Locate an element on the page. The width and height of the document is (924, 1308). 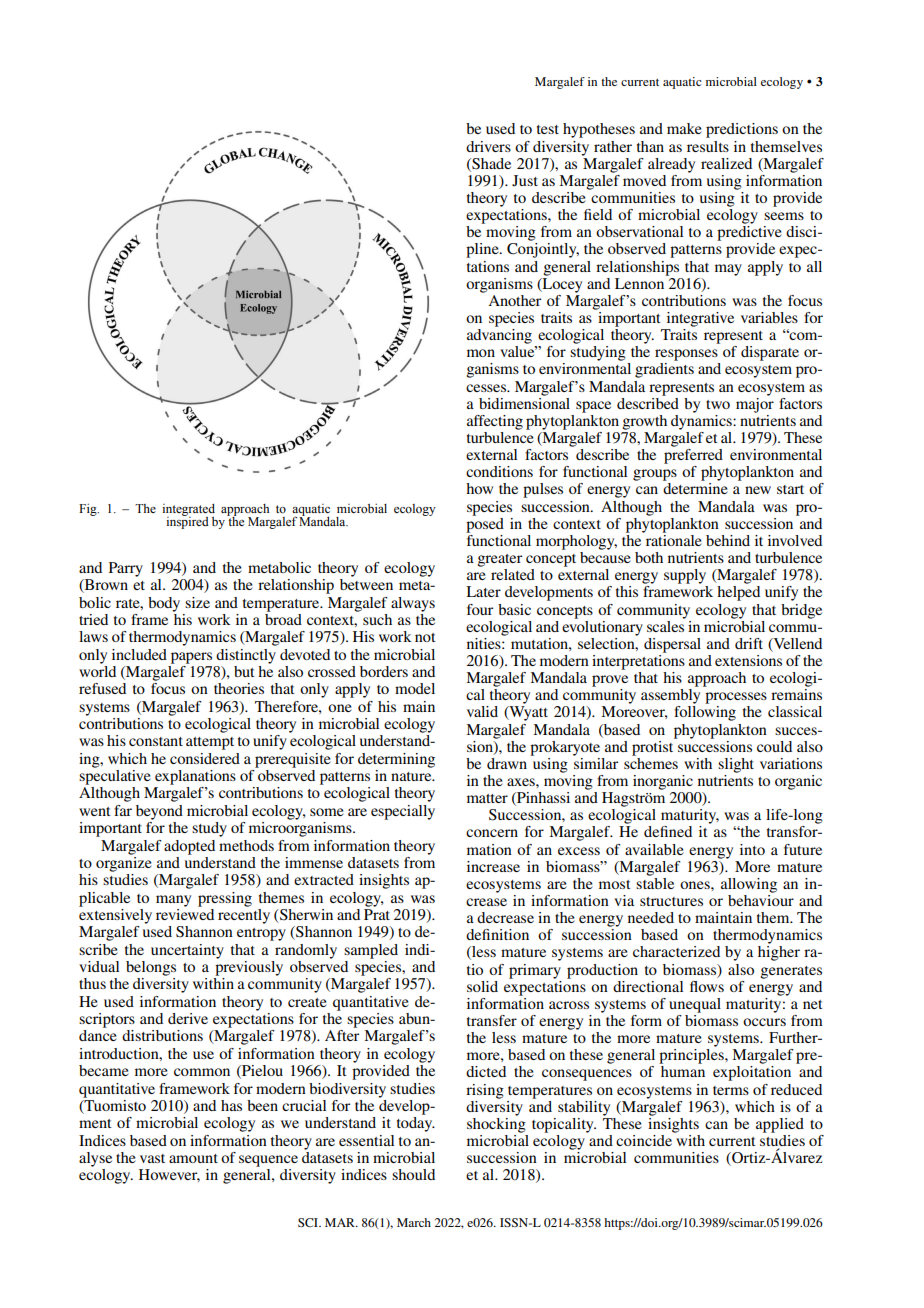
adopted is located at coordinates (189, 847).
